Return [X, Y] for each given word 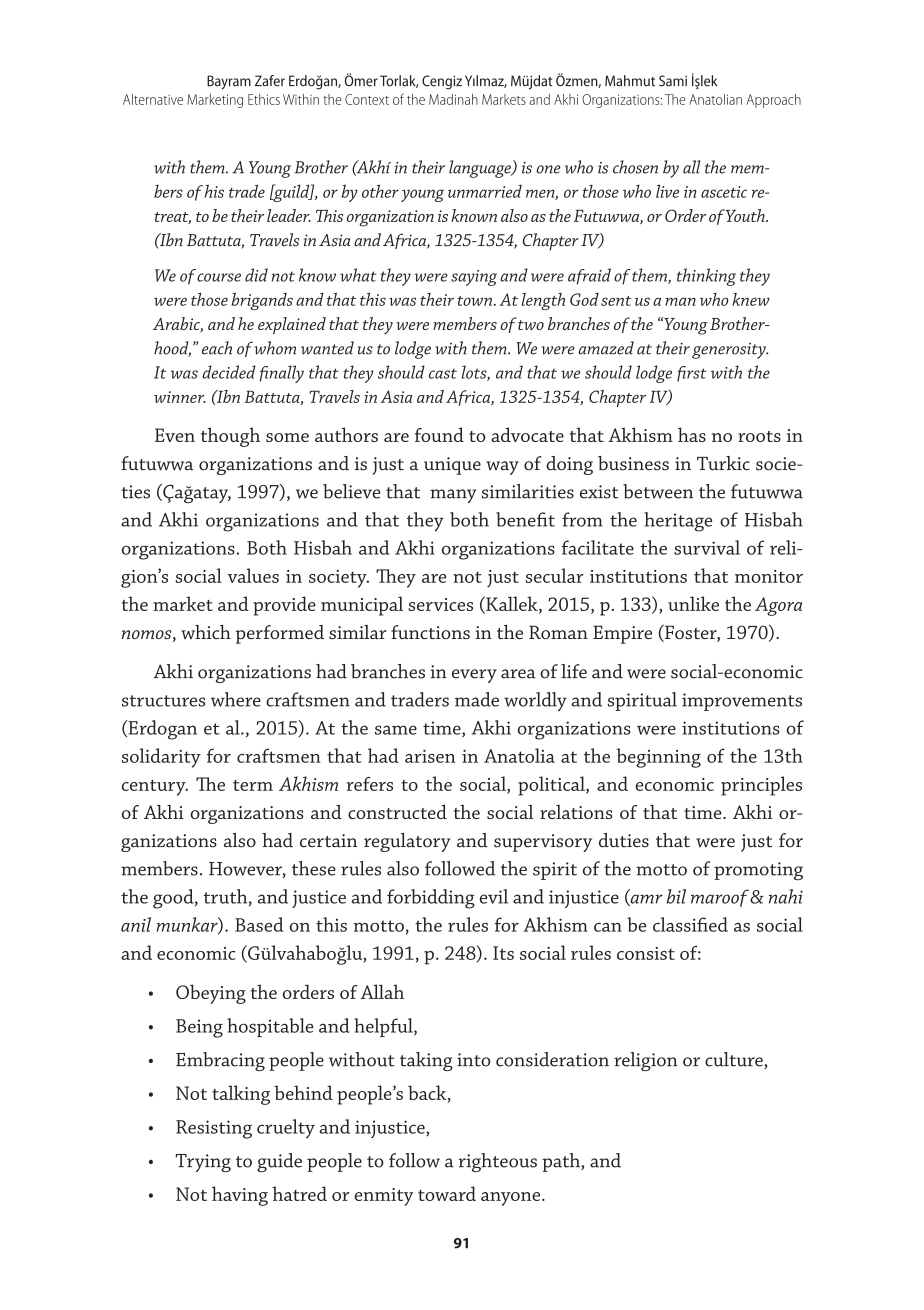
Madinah [453, 99]
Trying [203, 1163]
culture [735, 1060]
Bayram [229, 82]
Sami [673, 81]
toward [447, 1193]
